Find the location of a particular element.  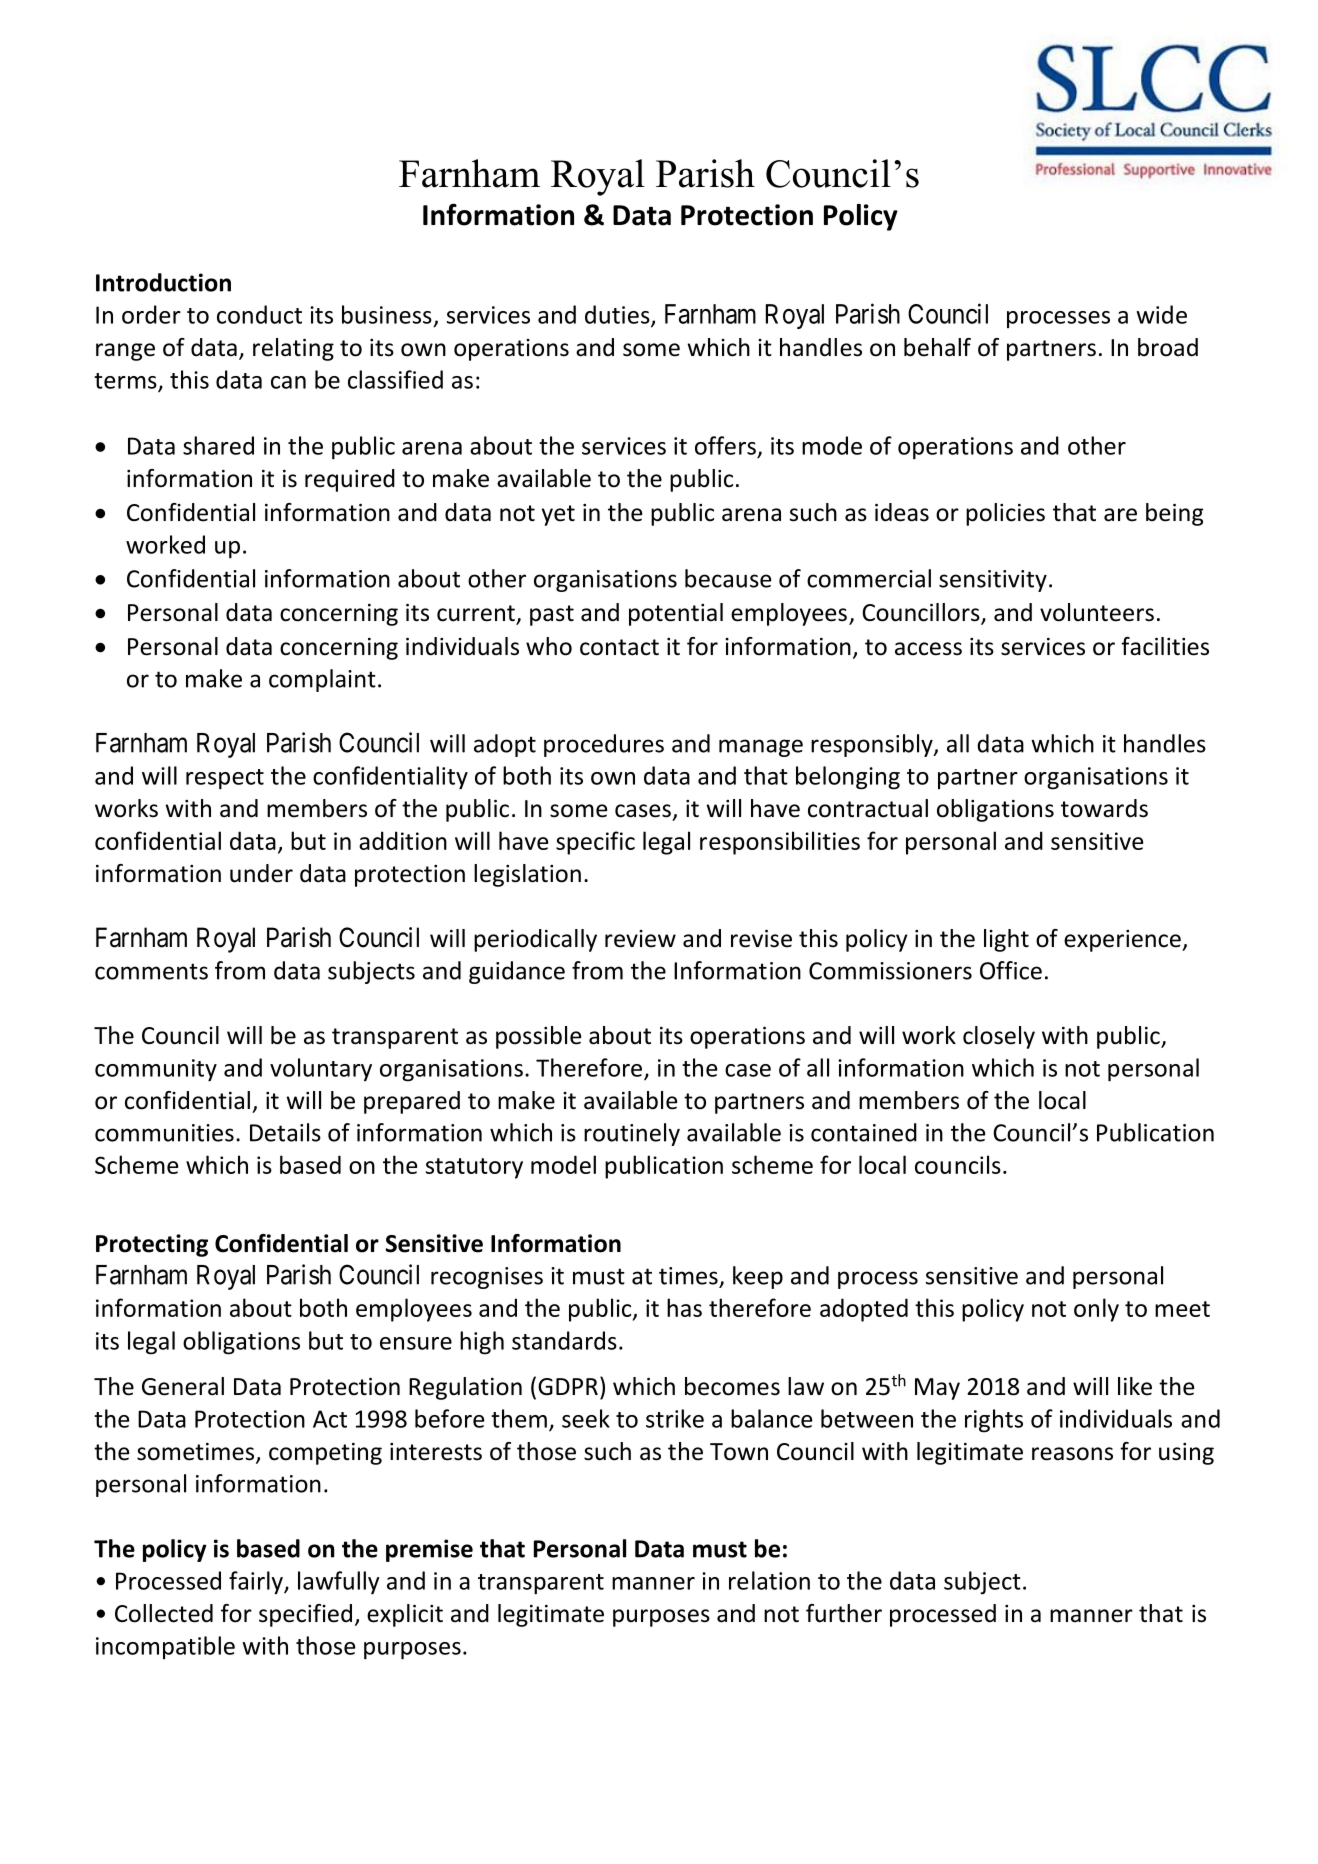

relation is located at coordinates (769, 1580).
